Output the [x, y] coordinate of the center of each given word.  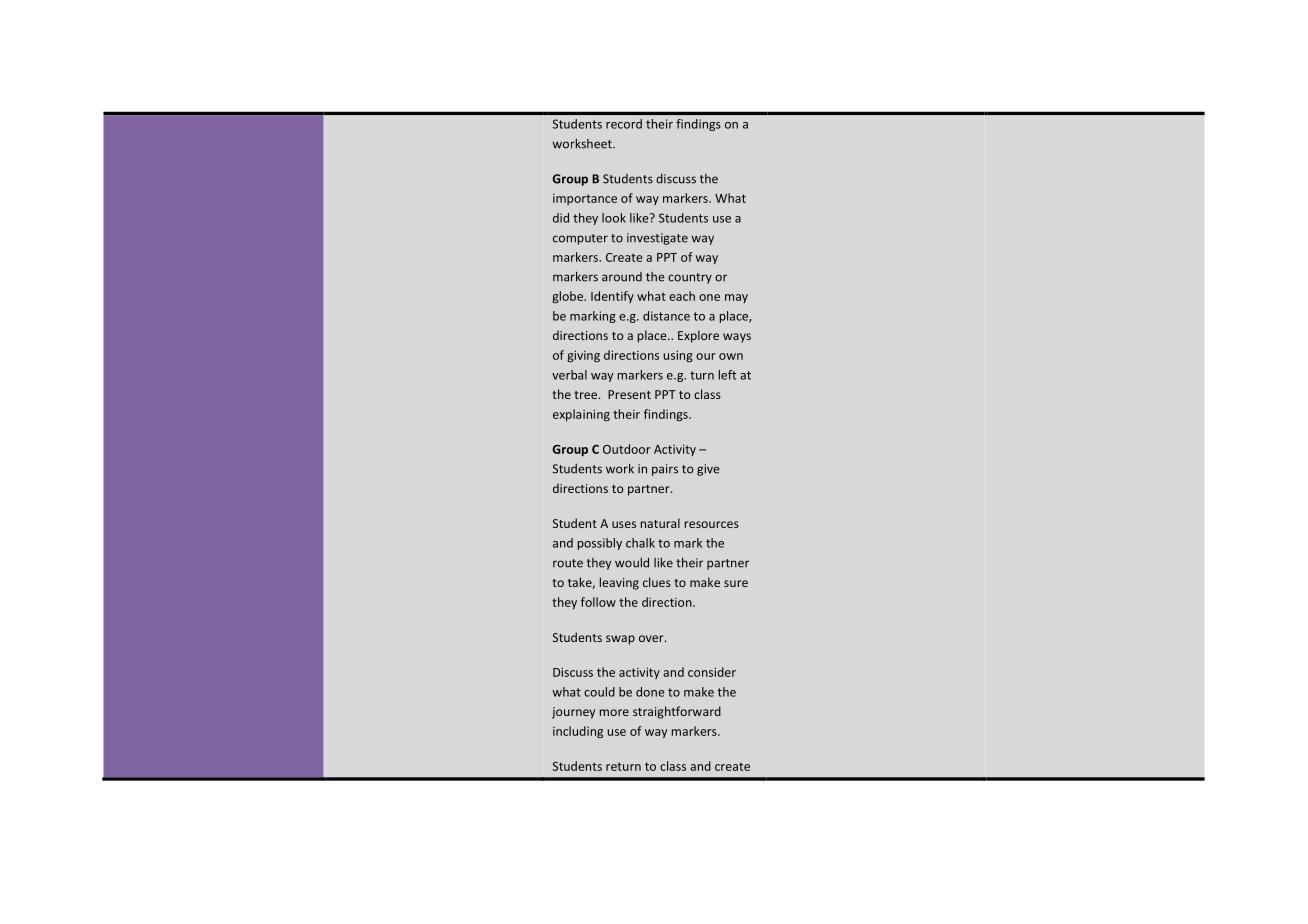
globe [568, 297]
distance [666, 316]
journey [573, 713]
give [708, 470]
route [568, 563]
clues [657, 582]
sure [736, 583]
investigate [657, 239]
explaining [581, 415]
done [650, 692]
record [624, 124]
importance [585, 199]
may [736, 298]
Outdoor [627, 449]
